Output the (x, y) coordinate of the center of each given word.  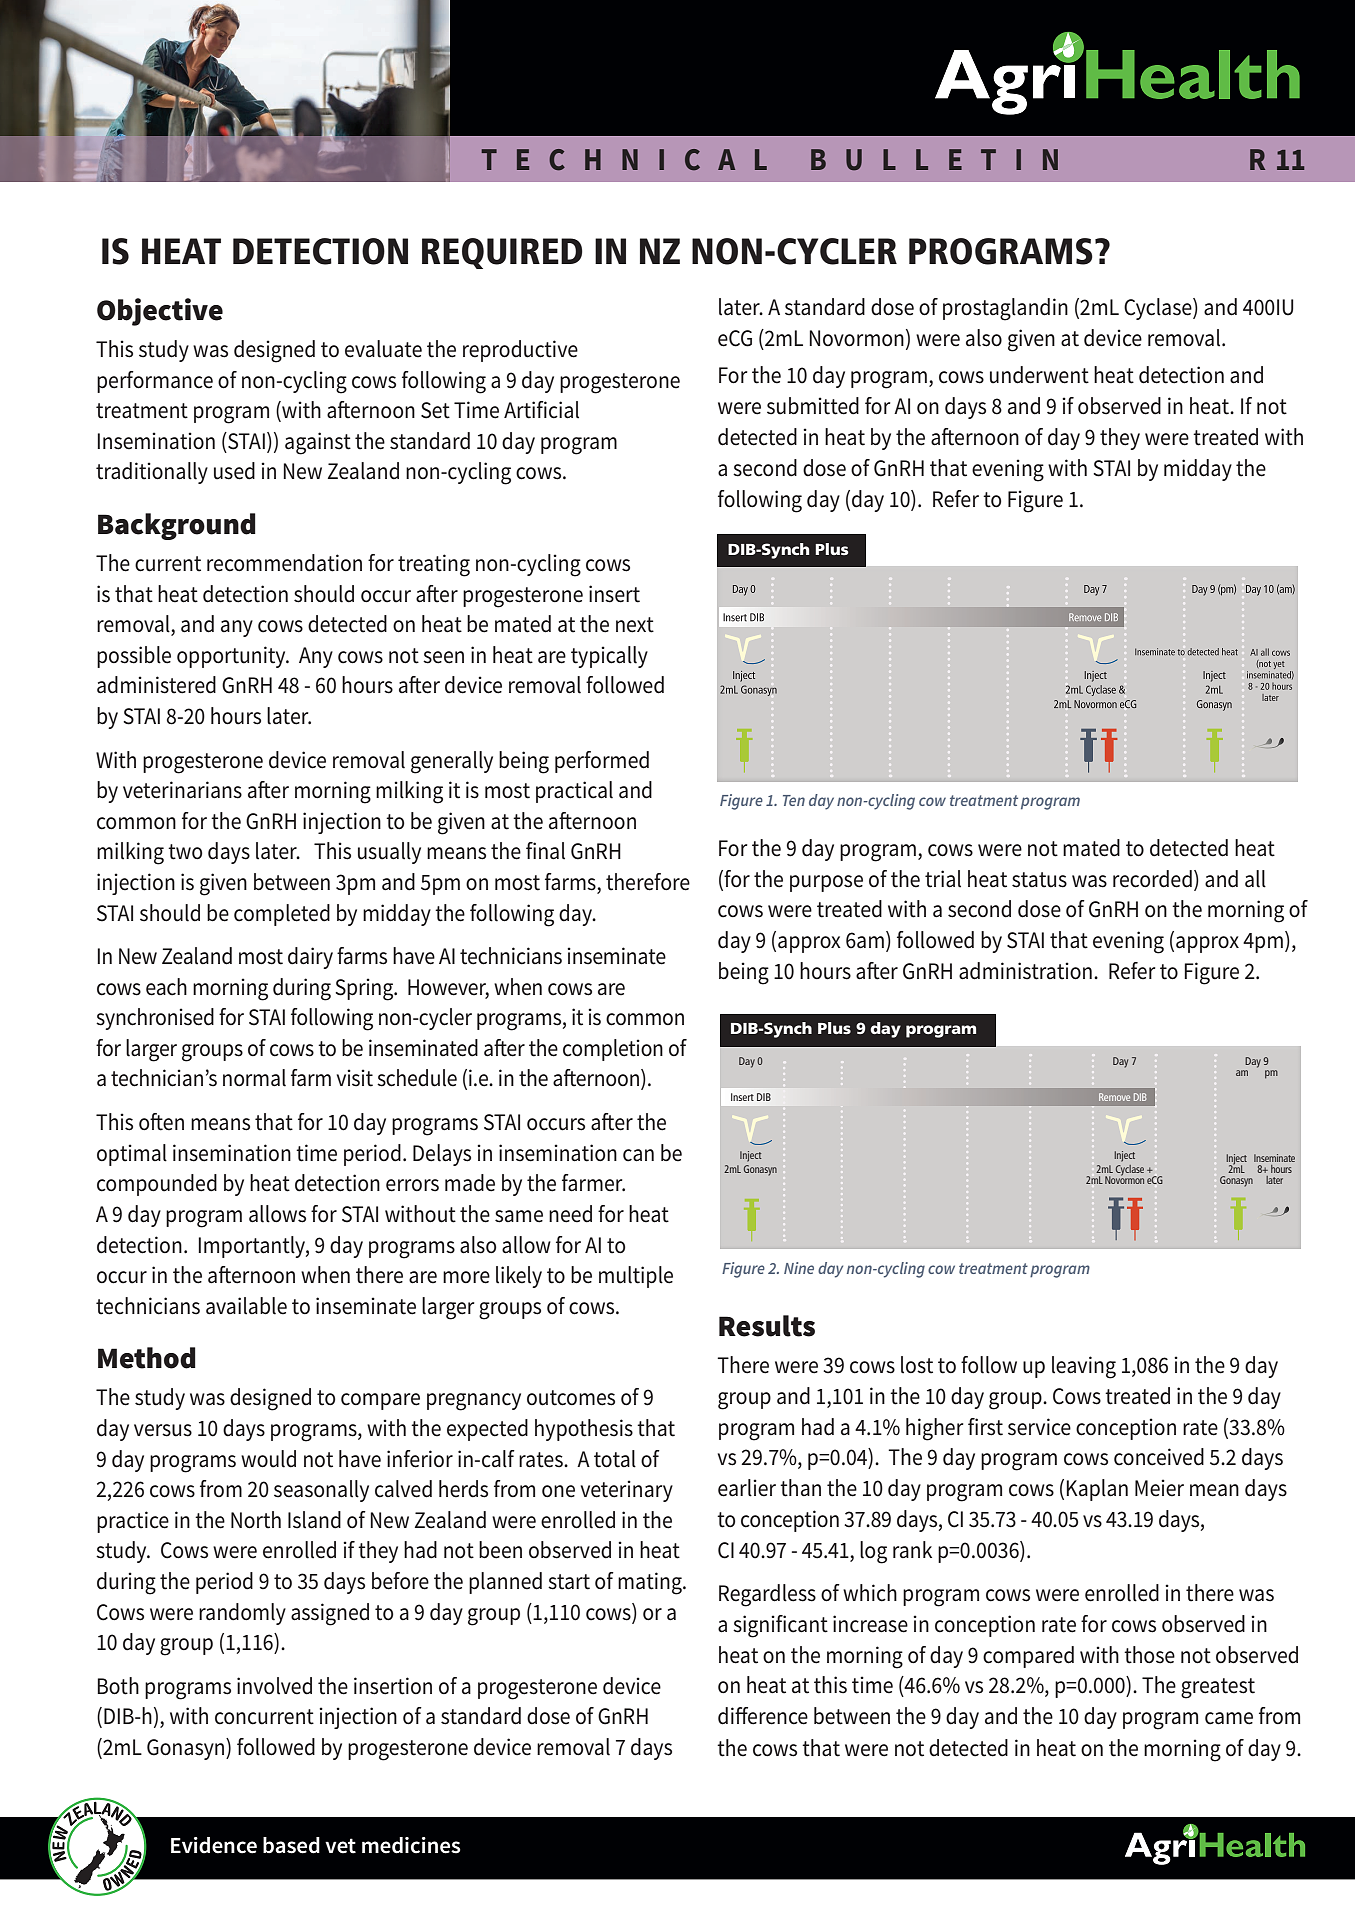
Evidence (214, 1845)
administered (156, 685)
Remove (1114, 1097)
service (1039, 1427)
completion (613, 1050)
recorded (1152, 879)
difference (763, 1716)
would (268, 1459)
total (615, 1459)
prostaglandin (1005, 309)
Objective (160, 312)
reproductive (520, 351)
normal (254, 1078)
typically (609, 657)
